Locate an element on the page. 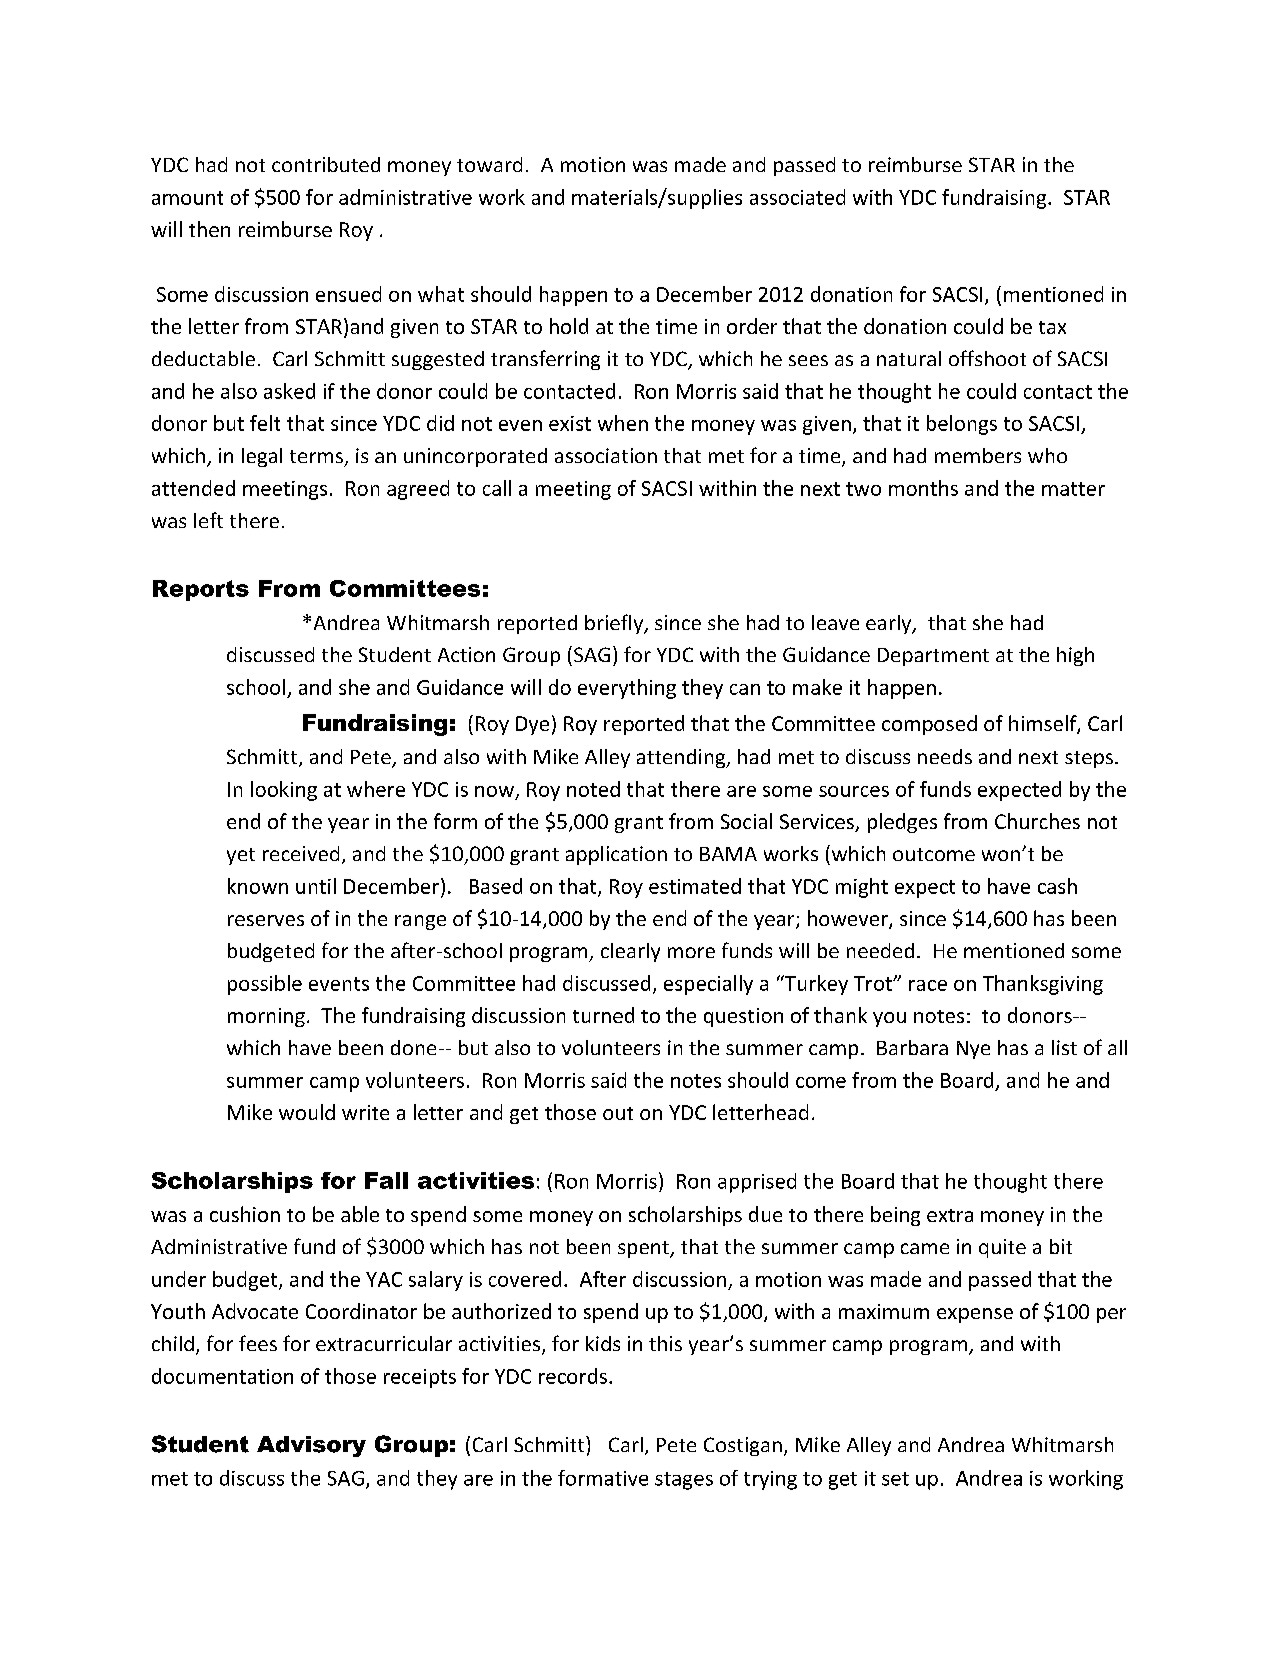 The image size is (1281, 1658). looking is located at coordinates (284, 791).
